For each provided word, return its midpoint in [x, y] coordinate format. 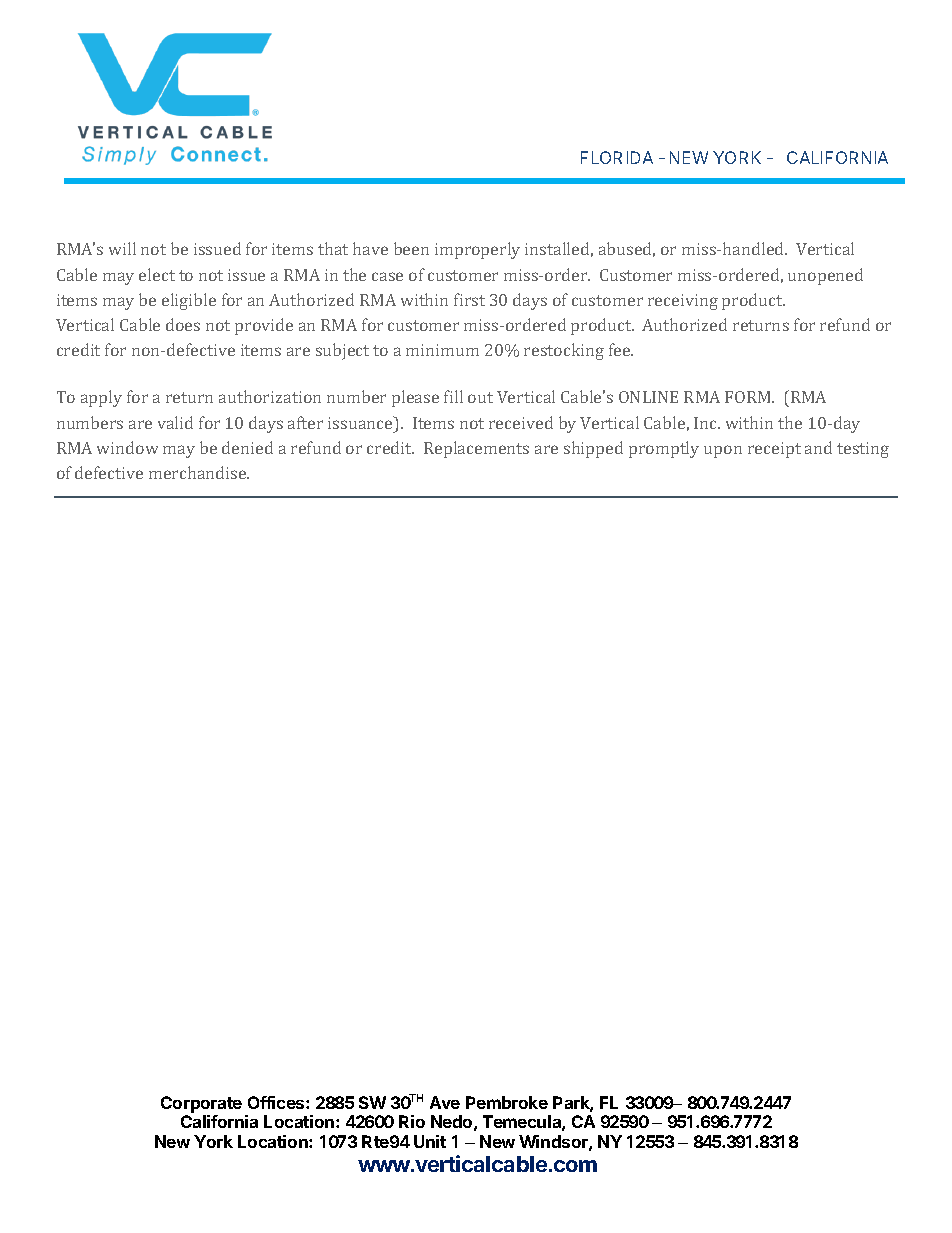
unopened [825, 276]
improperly [477, 250]
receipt [774, 450]
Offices [277, 1102]
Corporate [201, 1104]
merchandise [199, 472]
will [122, 248]
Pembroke [507, 1102]
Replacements [476, 449]
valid [175, 422]
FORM [749, 397]
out [480, 397]
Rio [412, 1121]
